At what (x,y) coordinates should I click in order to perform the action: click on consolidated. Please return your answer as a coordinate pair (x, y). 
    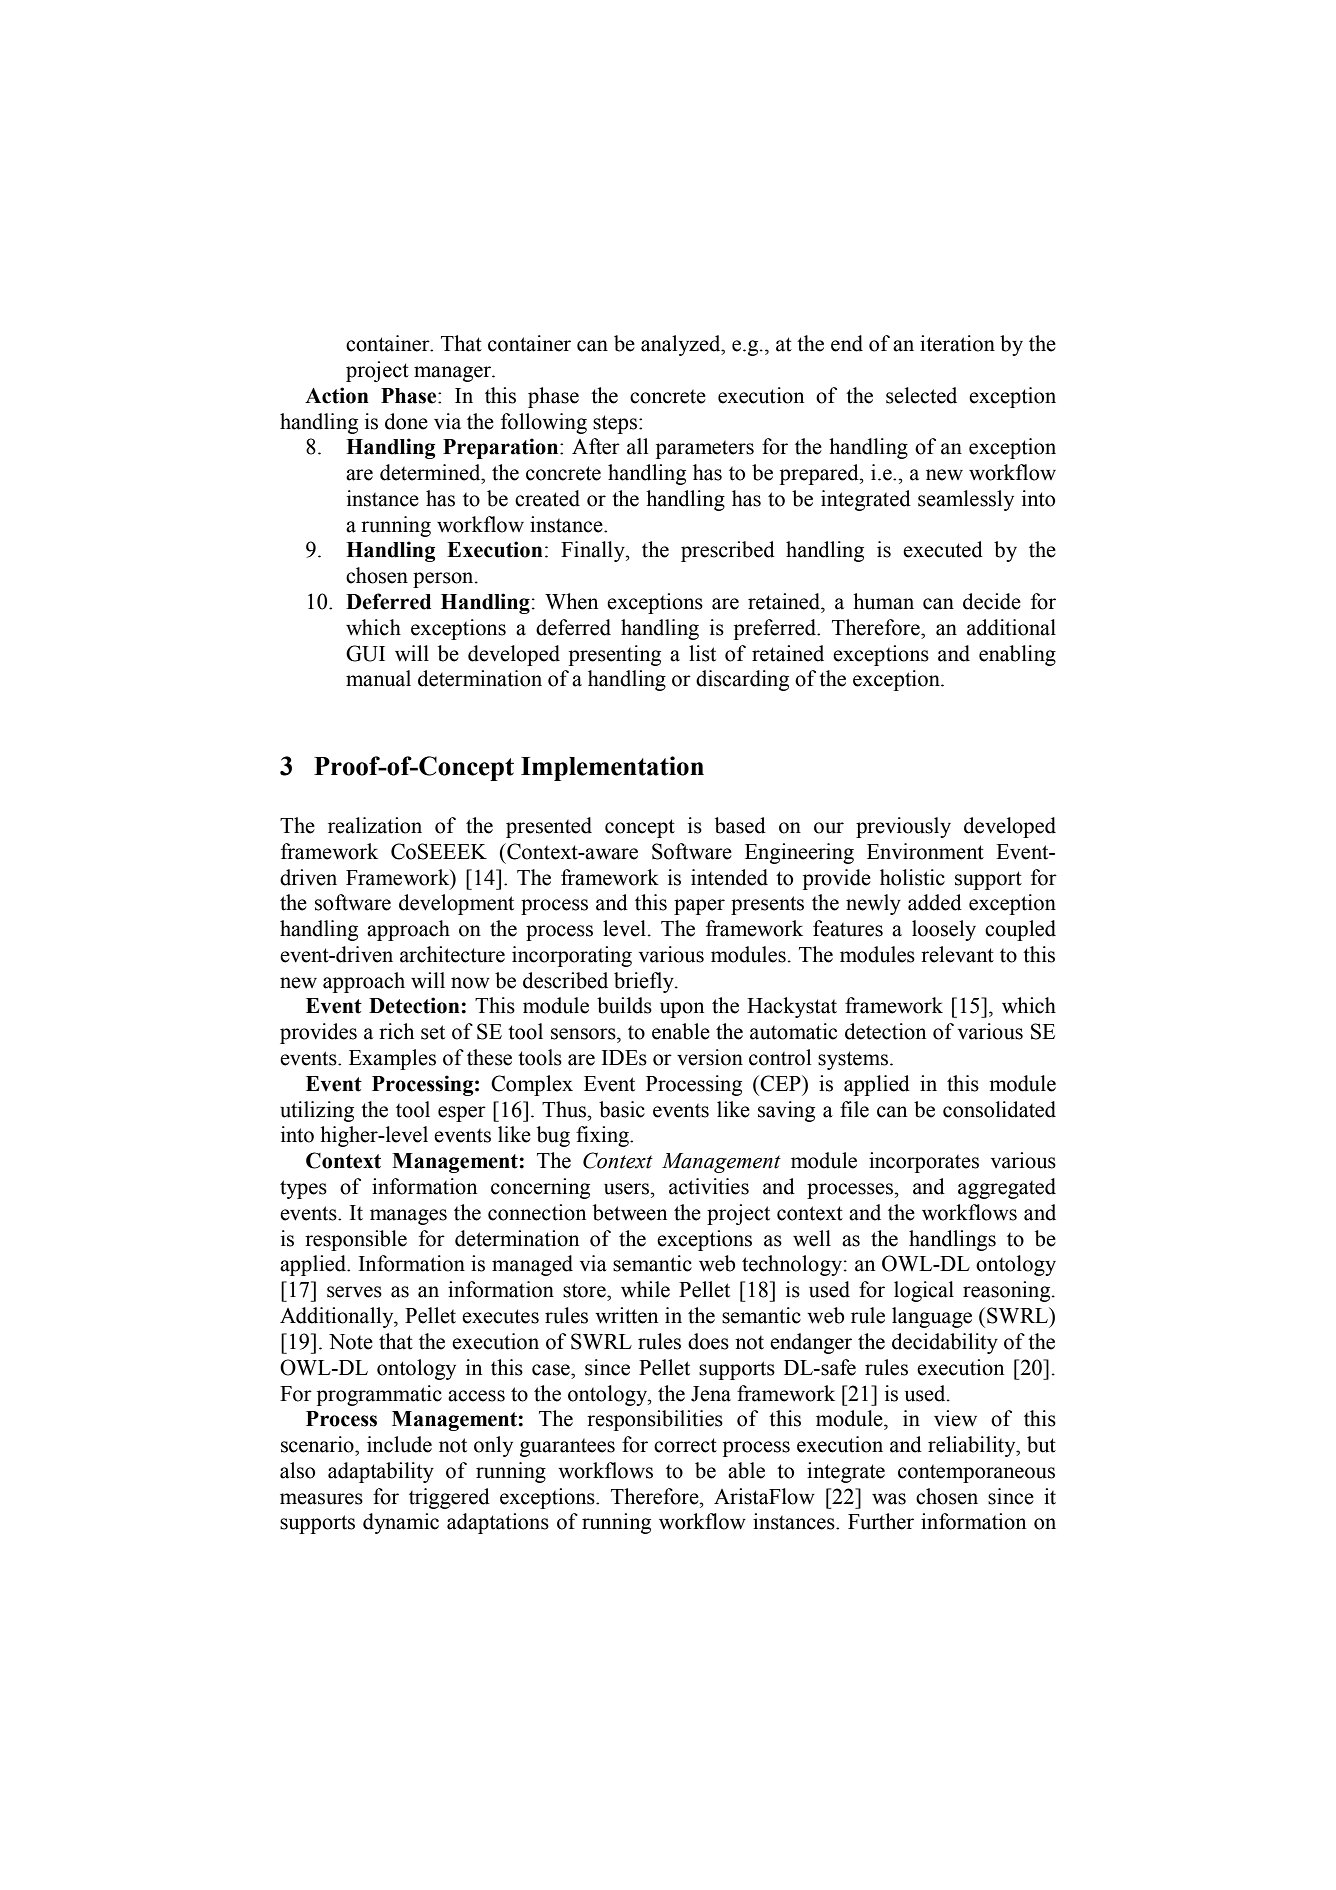
    Looking at the image, I should click on (999, 1109).
